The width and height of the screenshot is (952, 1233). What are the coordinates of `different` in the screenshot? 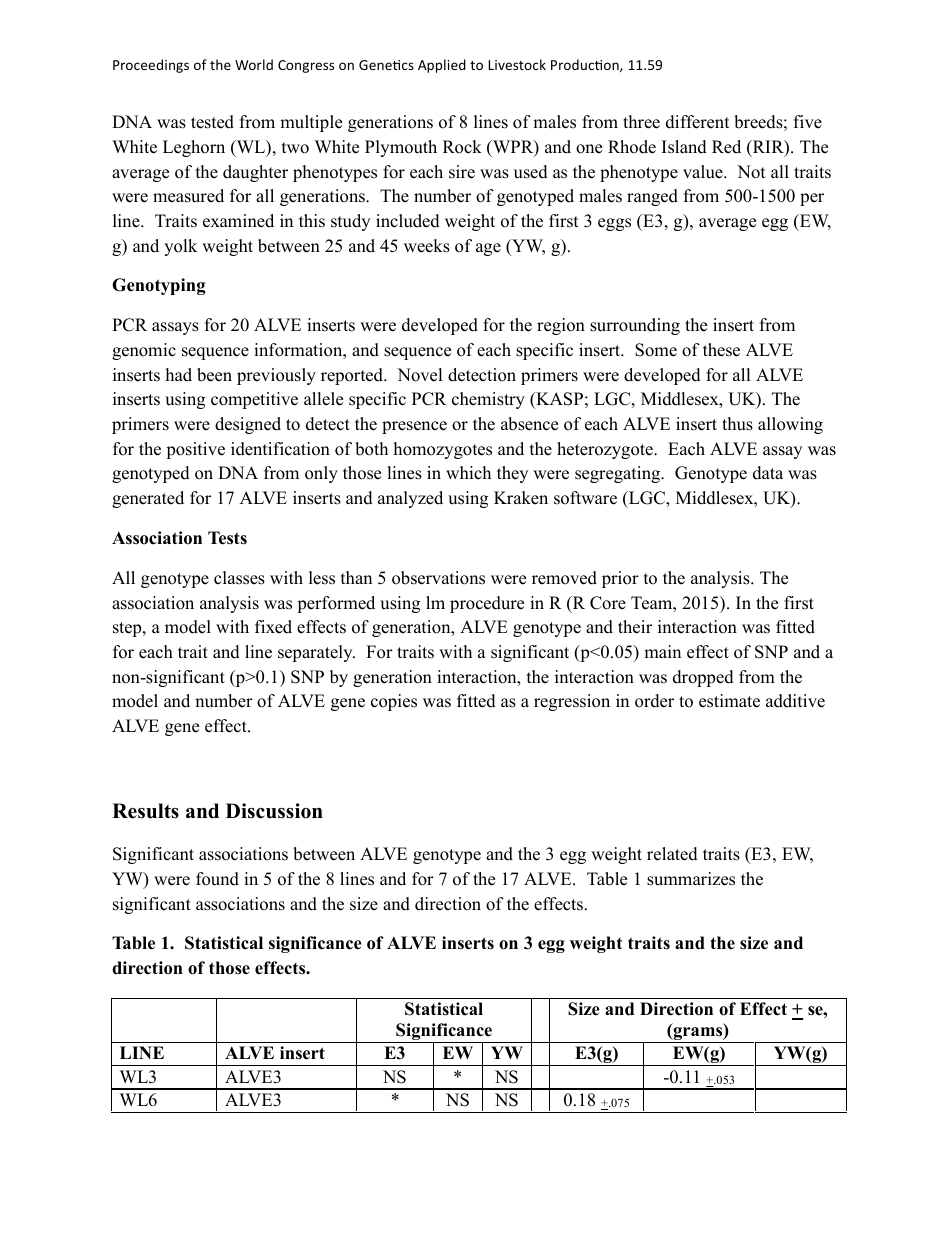 It's located at (698, 122).
